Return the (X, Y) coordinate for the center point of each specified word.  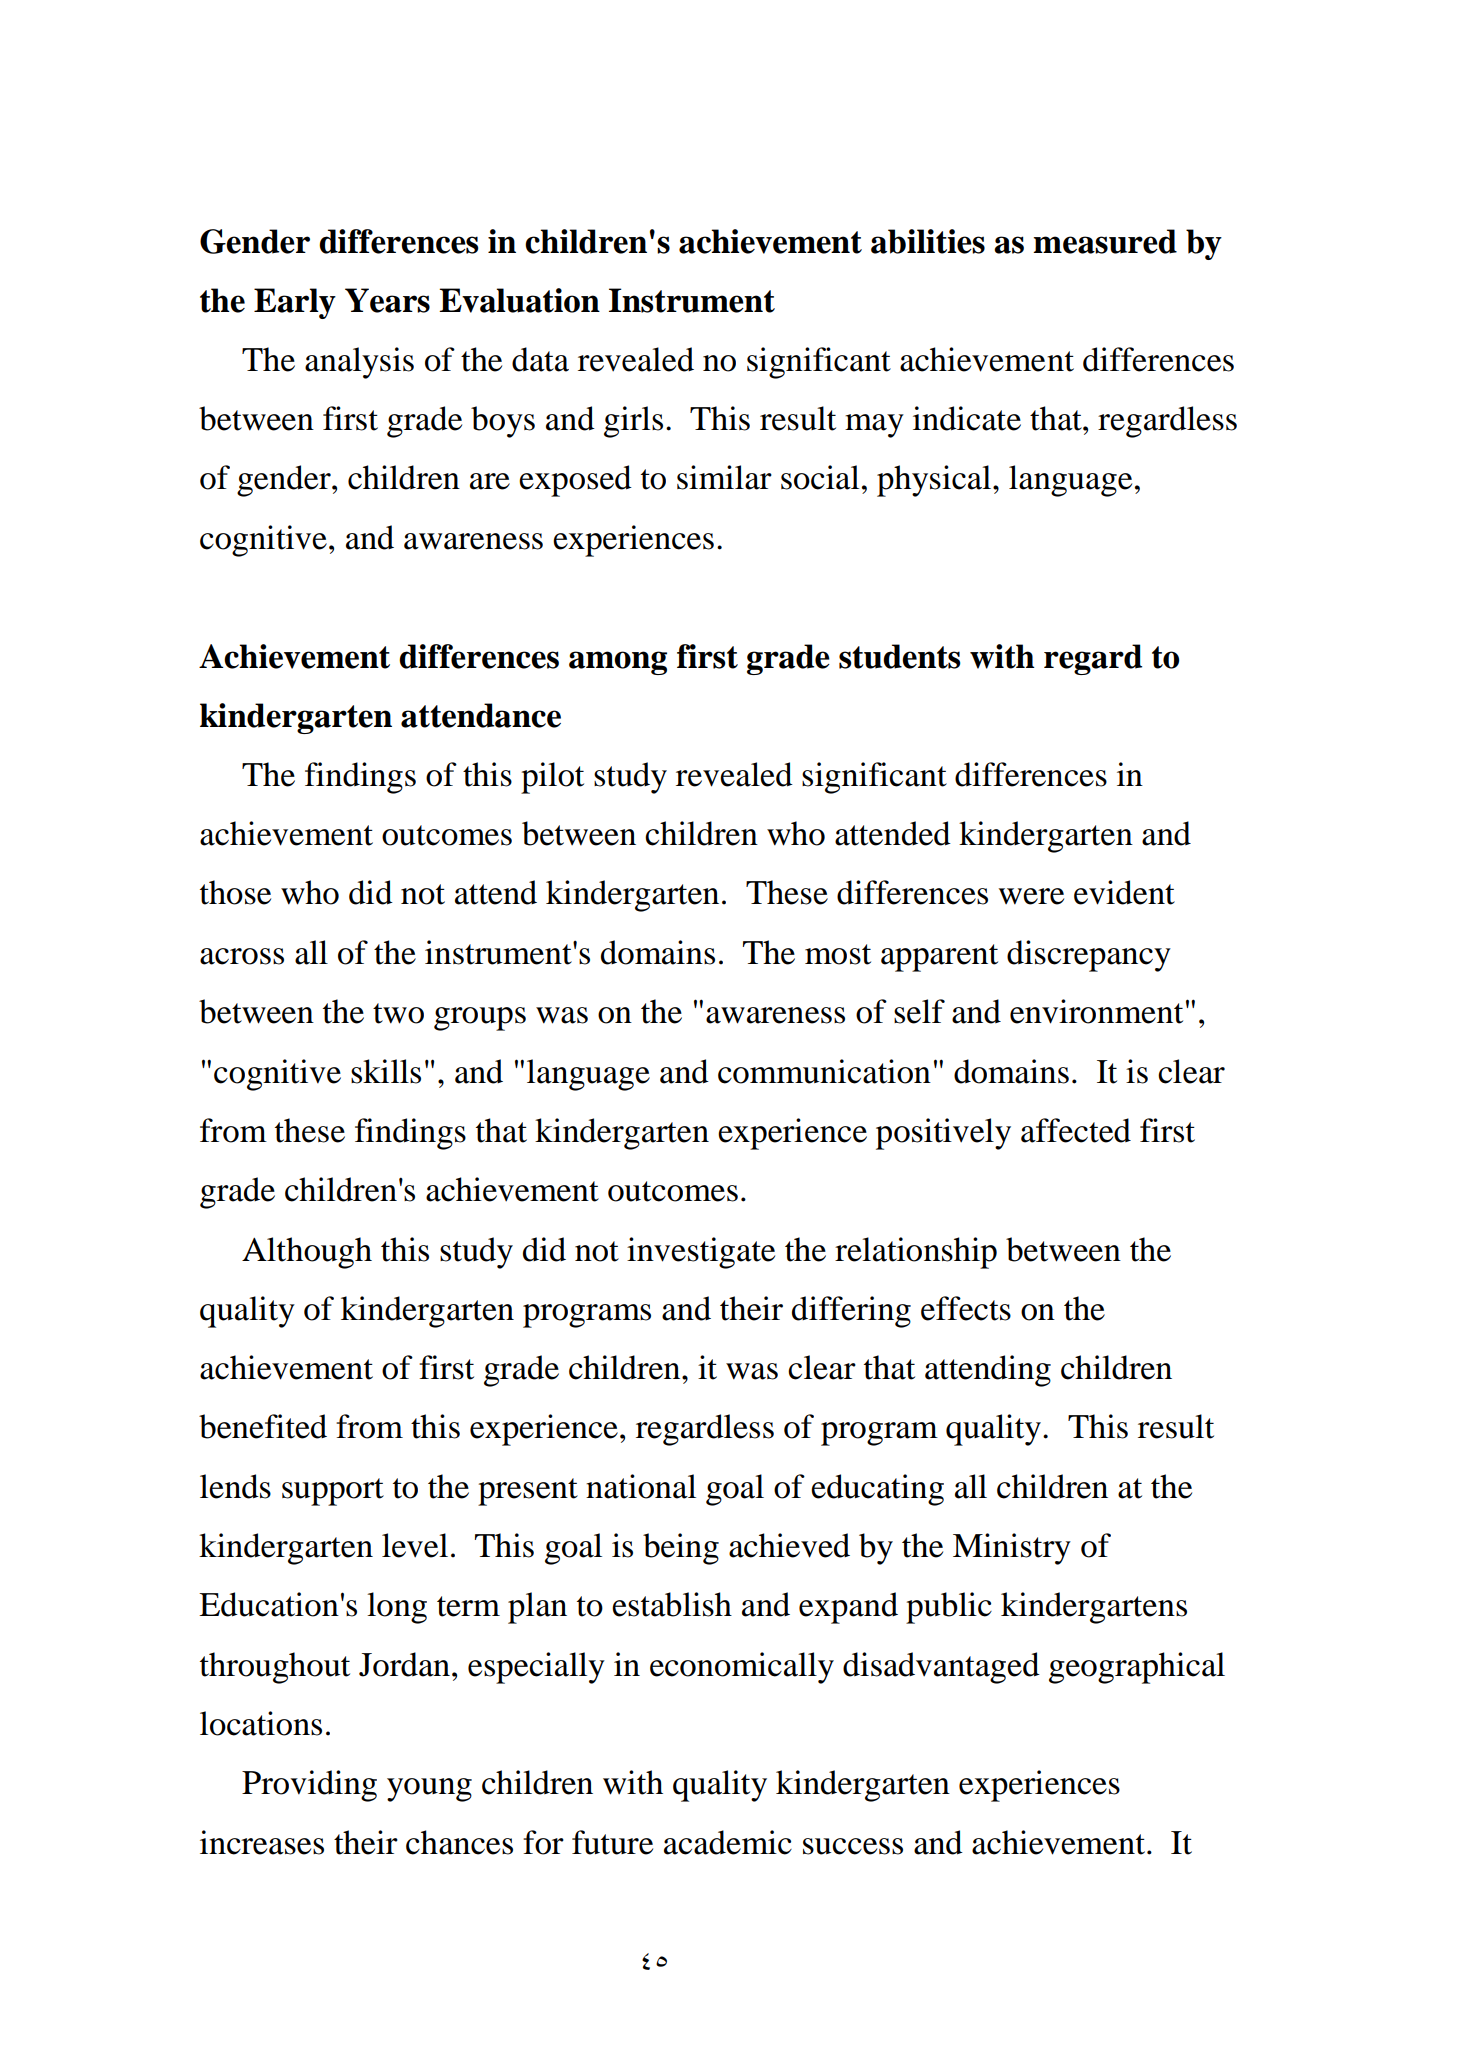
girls (633, 422)
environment (1096, 1011)
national (641, 1486)
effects (966, 1308)
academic (728, 1842)
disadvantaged (941, 1668)
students (900, 656)
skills (386, 1071)
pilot (552, 778)
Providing (309, 1786)
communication (824, 1071)
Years (387, 300)
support (333, 1492)
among (618, 663)
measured (1105, 241)
